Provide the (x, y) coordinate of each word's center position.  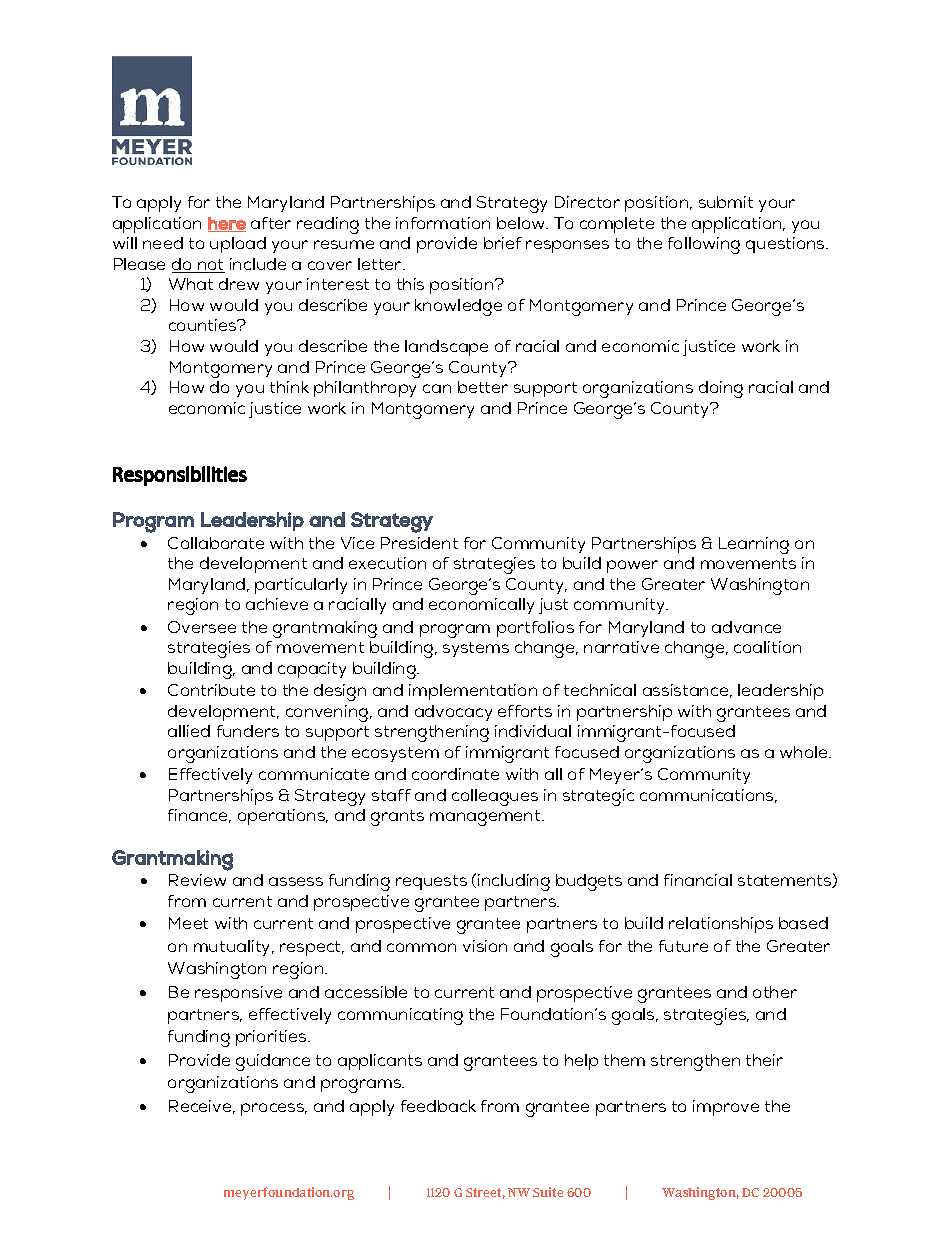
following (704, 245)
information (443, 223)
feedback (438, 1106)
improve (726, 1108)
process (274, 1109)
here (227, 224)
